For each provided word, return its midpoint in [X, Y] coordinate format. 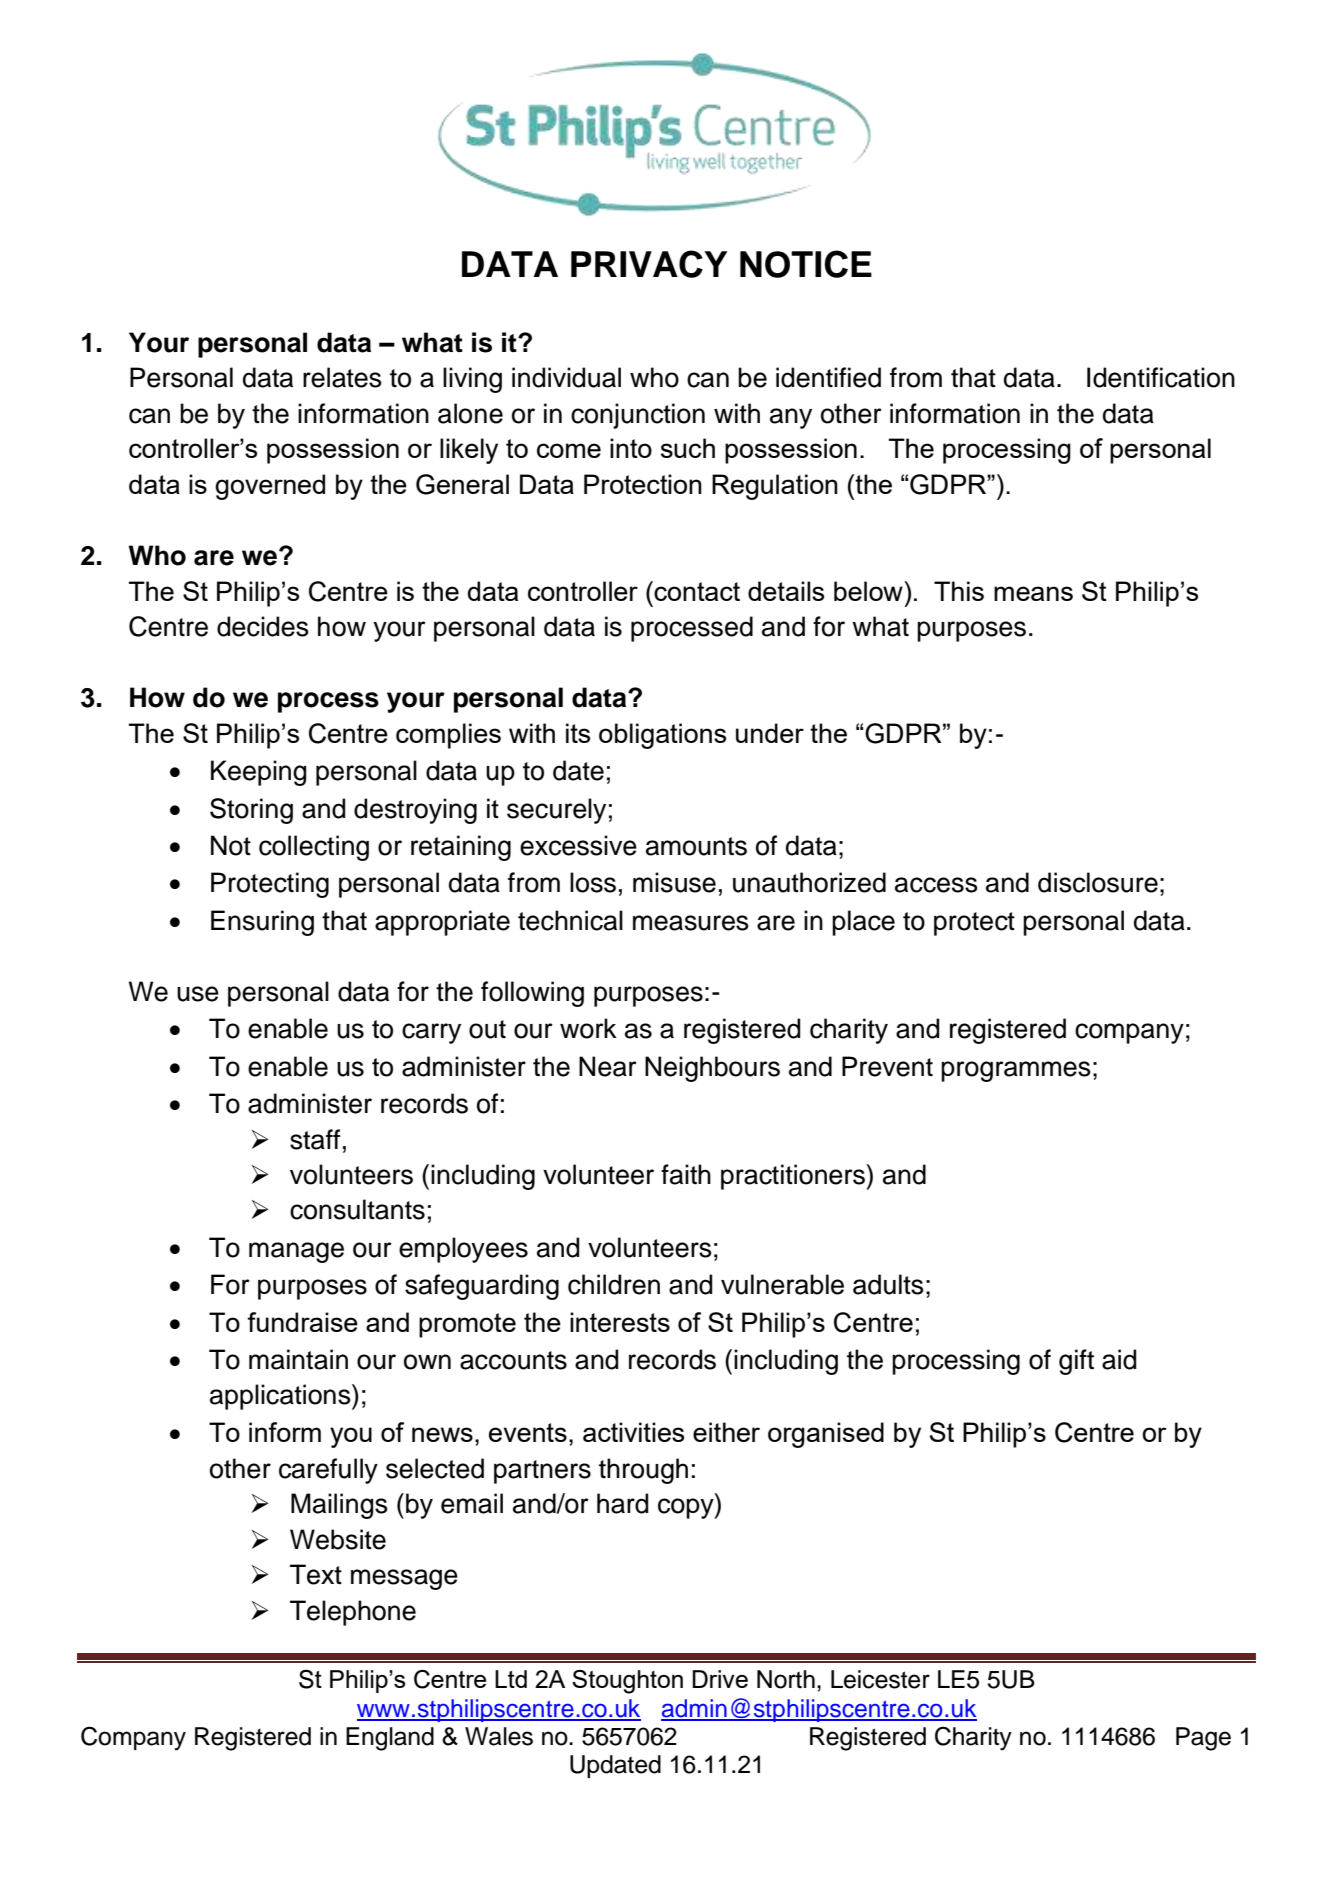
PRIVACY [649, 264]
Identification [1161, 377]
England [390, 1739]
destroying [415, 811]
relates [342, 377]
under [770, 733]
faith [686, 1174]
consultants [357, 1209]
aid [1119, 1359]
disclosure [1098, 882]
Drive [720, 1679]
